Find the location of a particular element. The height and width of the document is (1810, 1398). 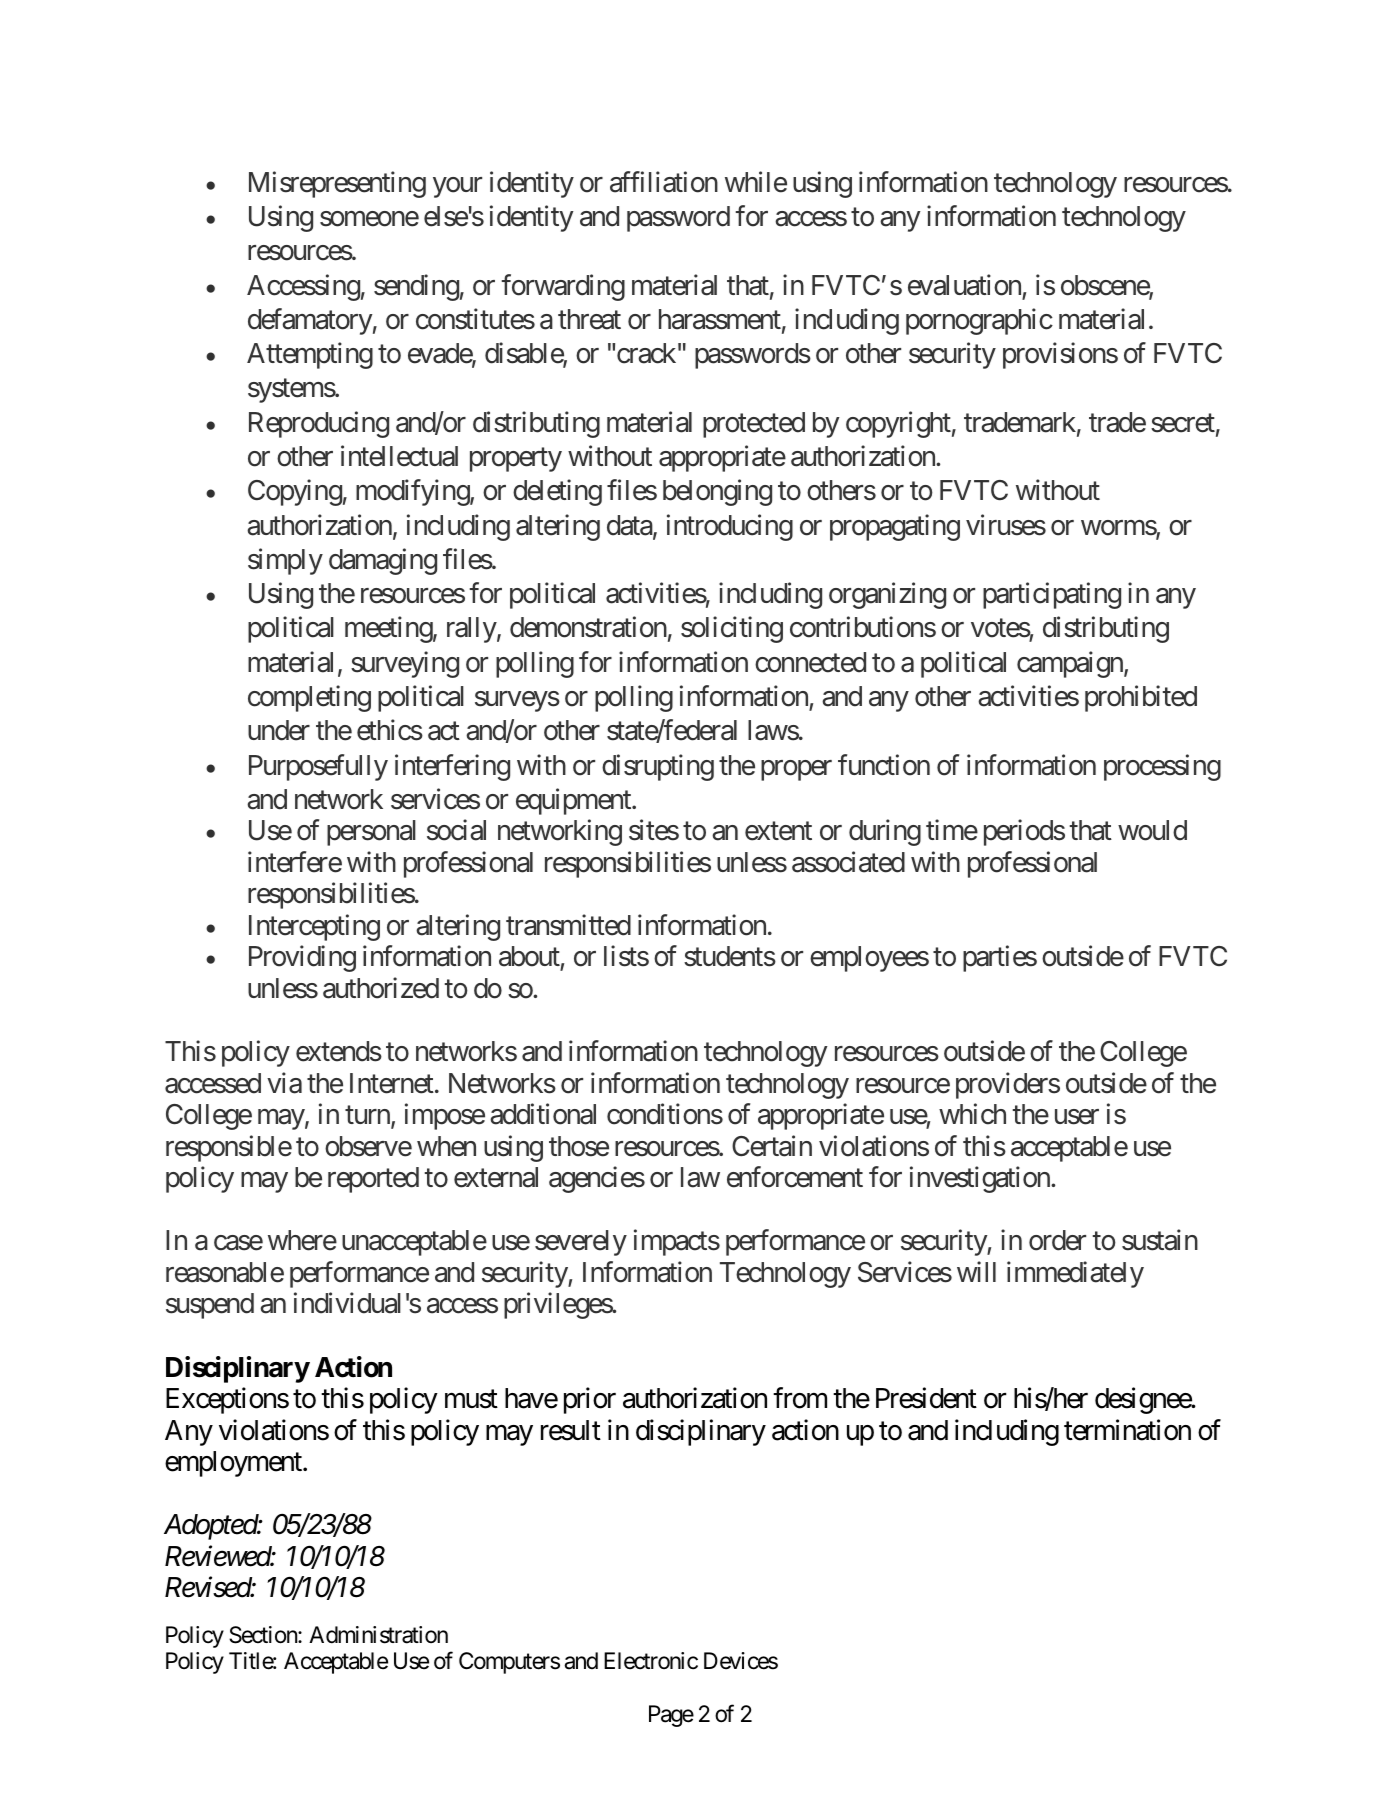

order is located at coordinates (1057, 1240).
